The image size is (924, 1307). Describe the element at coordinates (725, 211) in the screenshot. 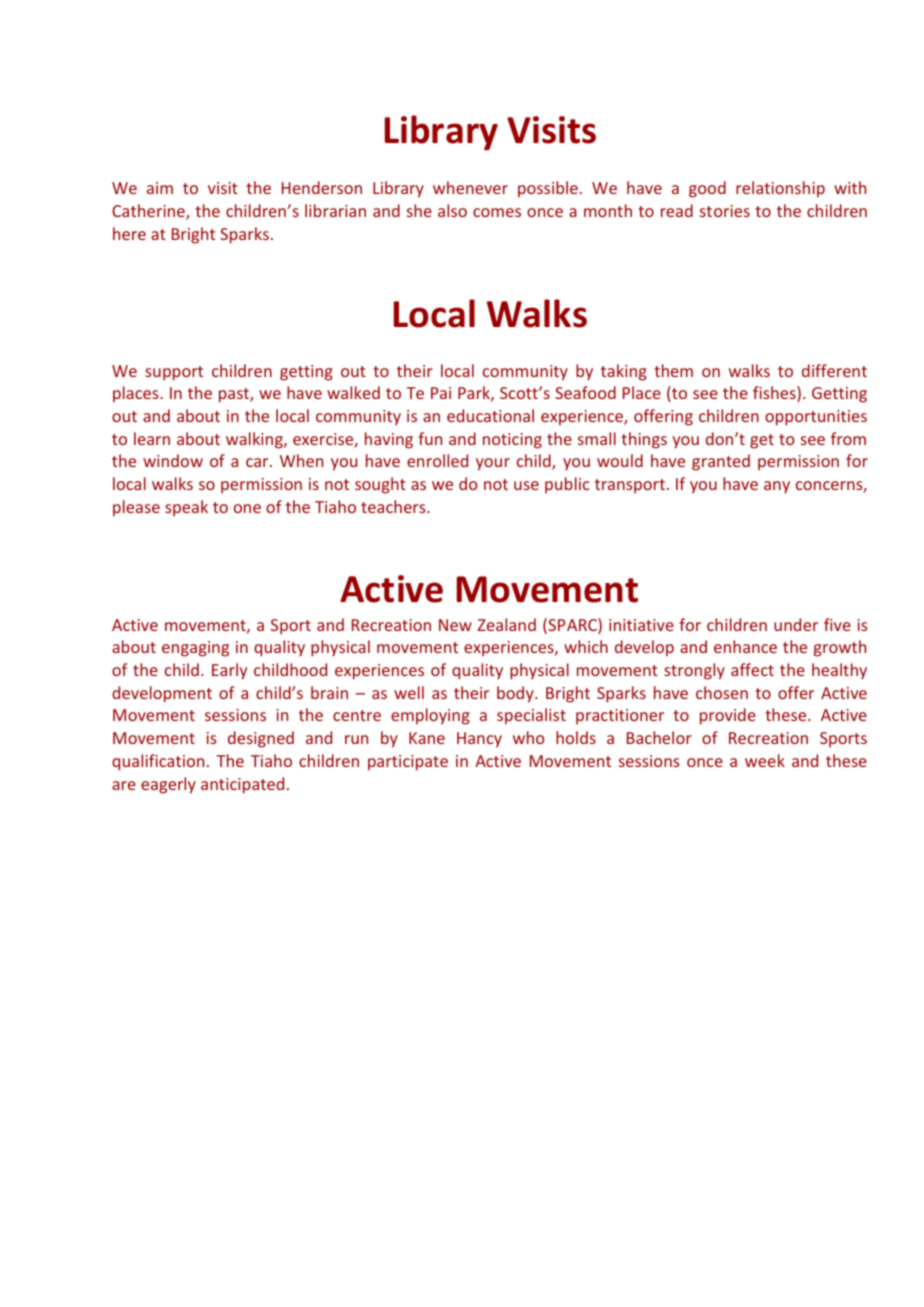

I see `stories` at that location.
